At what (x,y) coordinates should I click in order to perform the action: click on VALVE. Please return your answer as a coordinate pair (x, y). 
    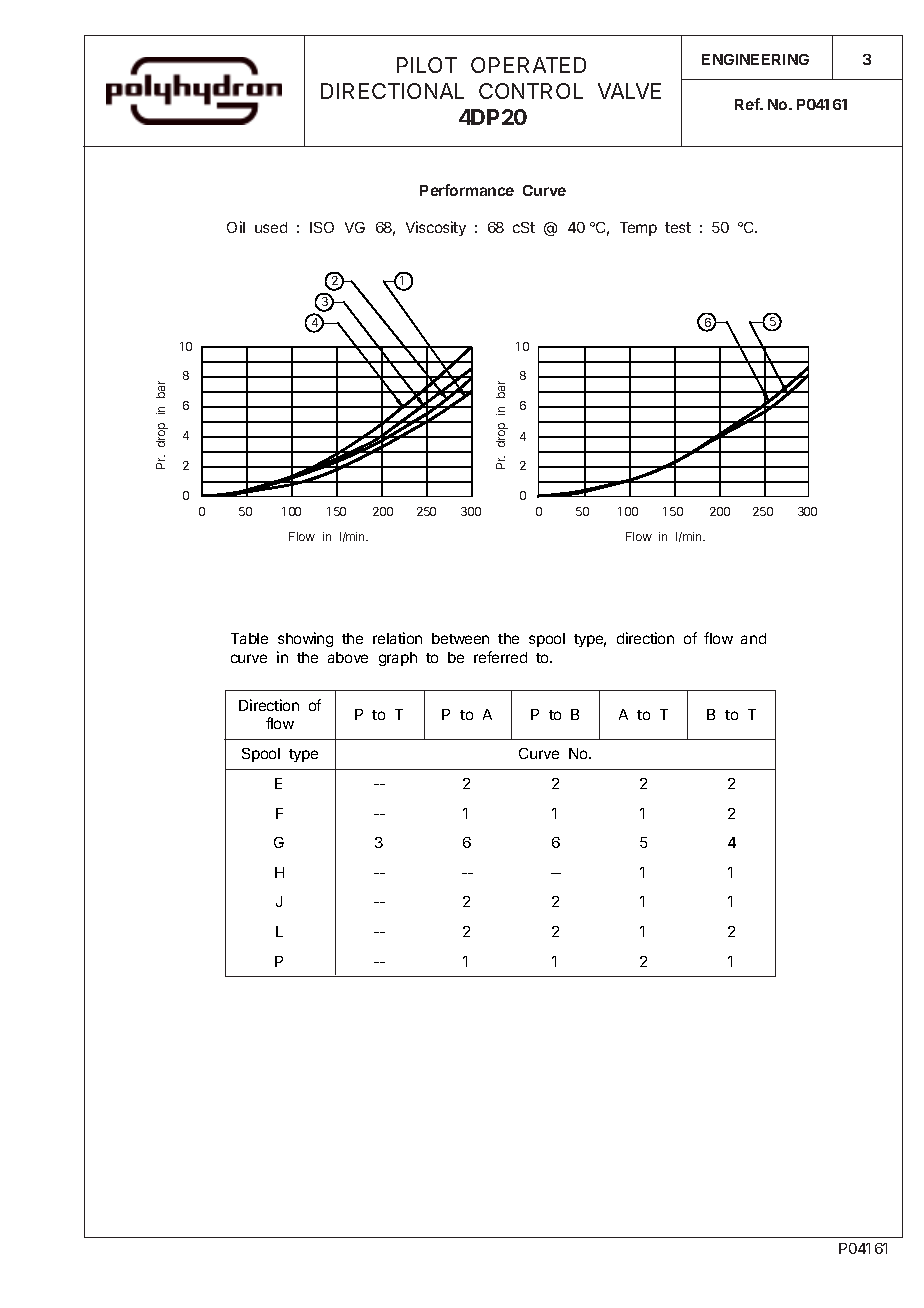
    Looking at the image, I should click on (629, 91).
